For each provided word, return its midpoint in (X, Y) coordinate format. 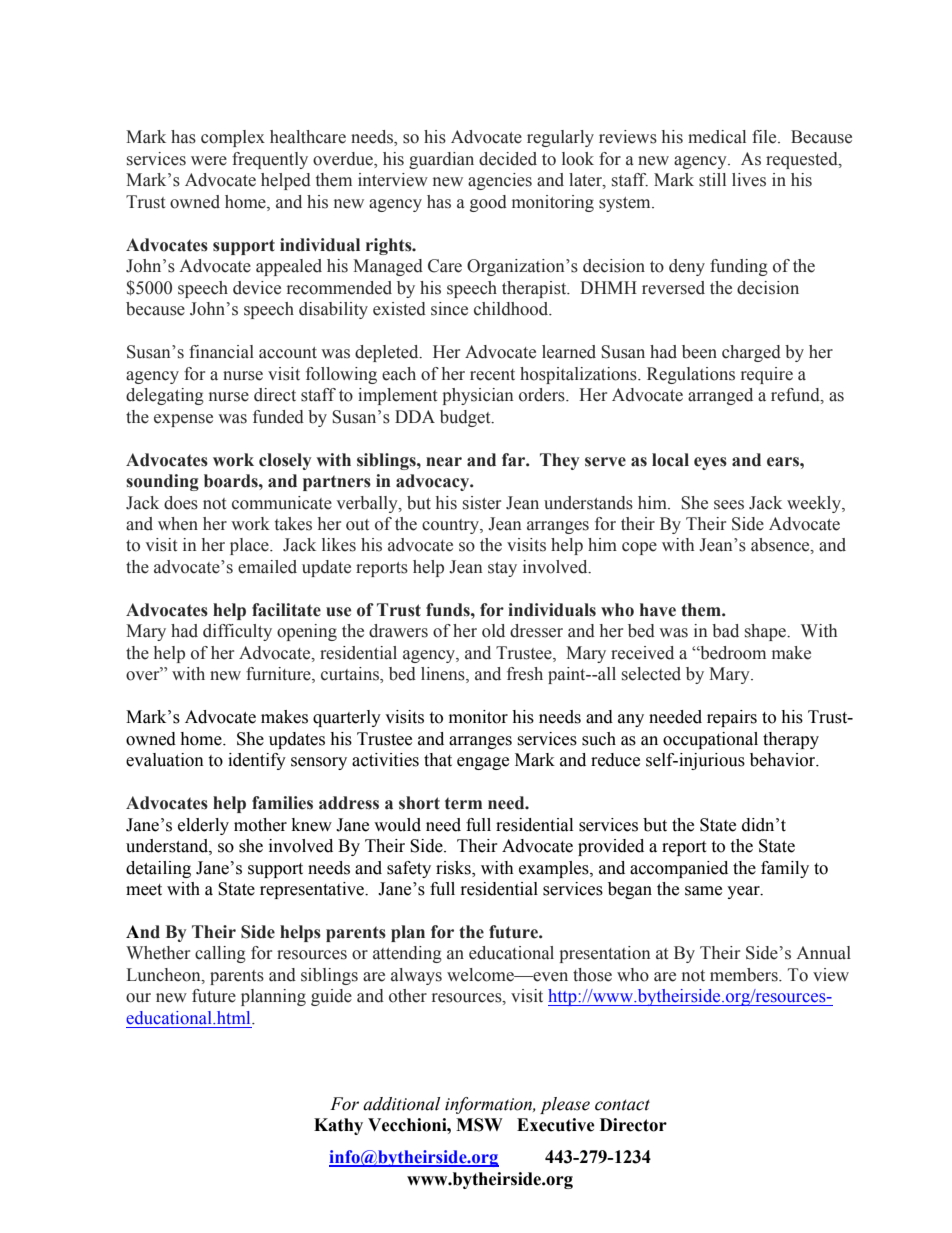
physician (477, 396)
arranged (720, 396)
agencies (500, 181)
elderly (203, 826)
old (493, 631)
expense (183, 420)
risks (454, 868)
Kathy (338, 1126)
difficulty (237, 632)
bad (725, 631)
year (744, 892)
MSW (479, 1125)
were (209, 161)
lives (749, 180)
